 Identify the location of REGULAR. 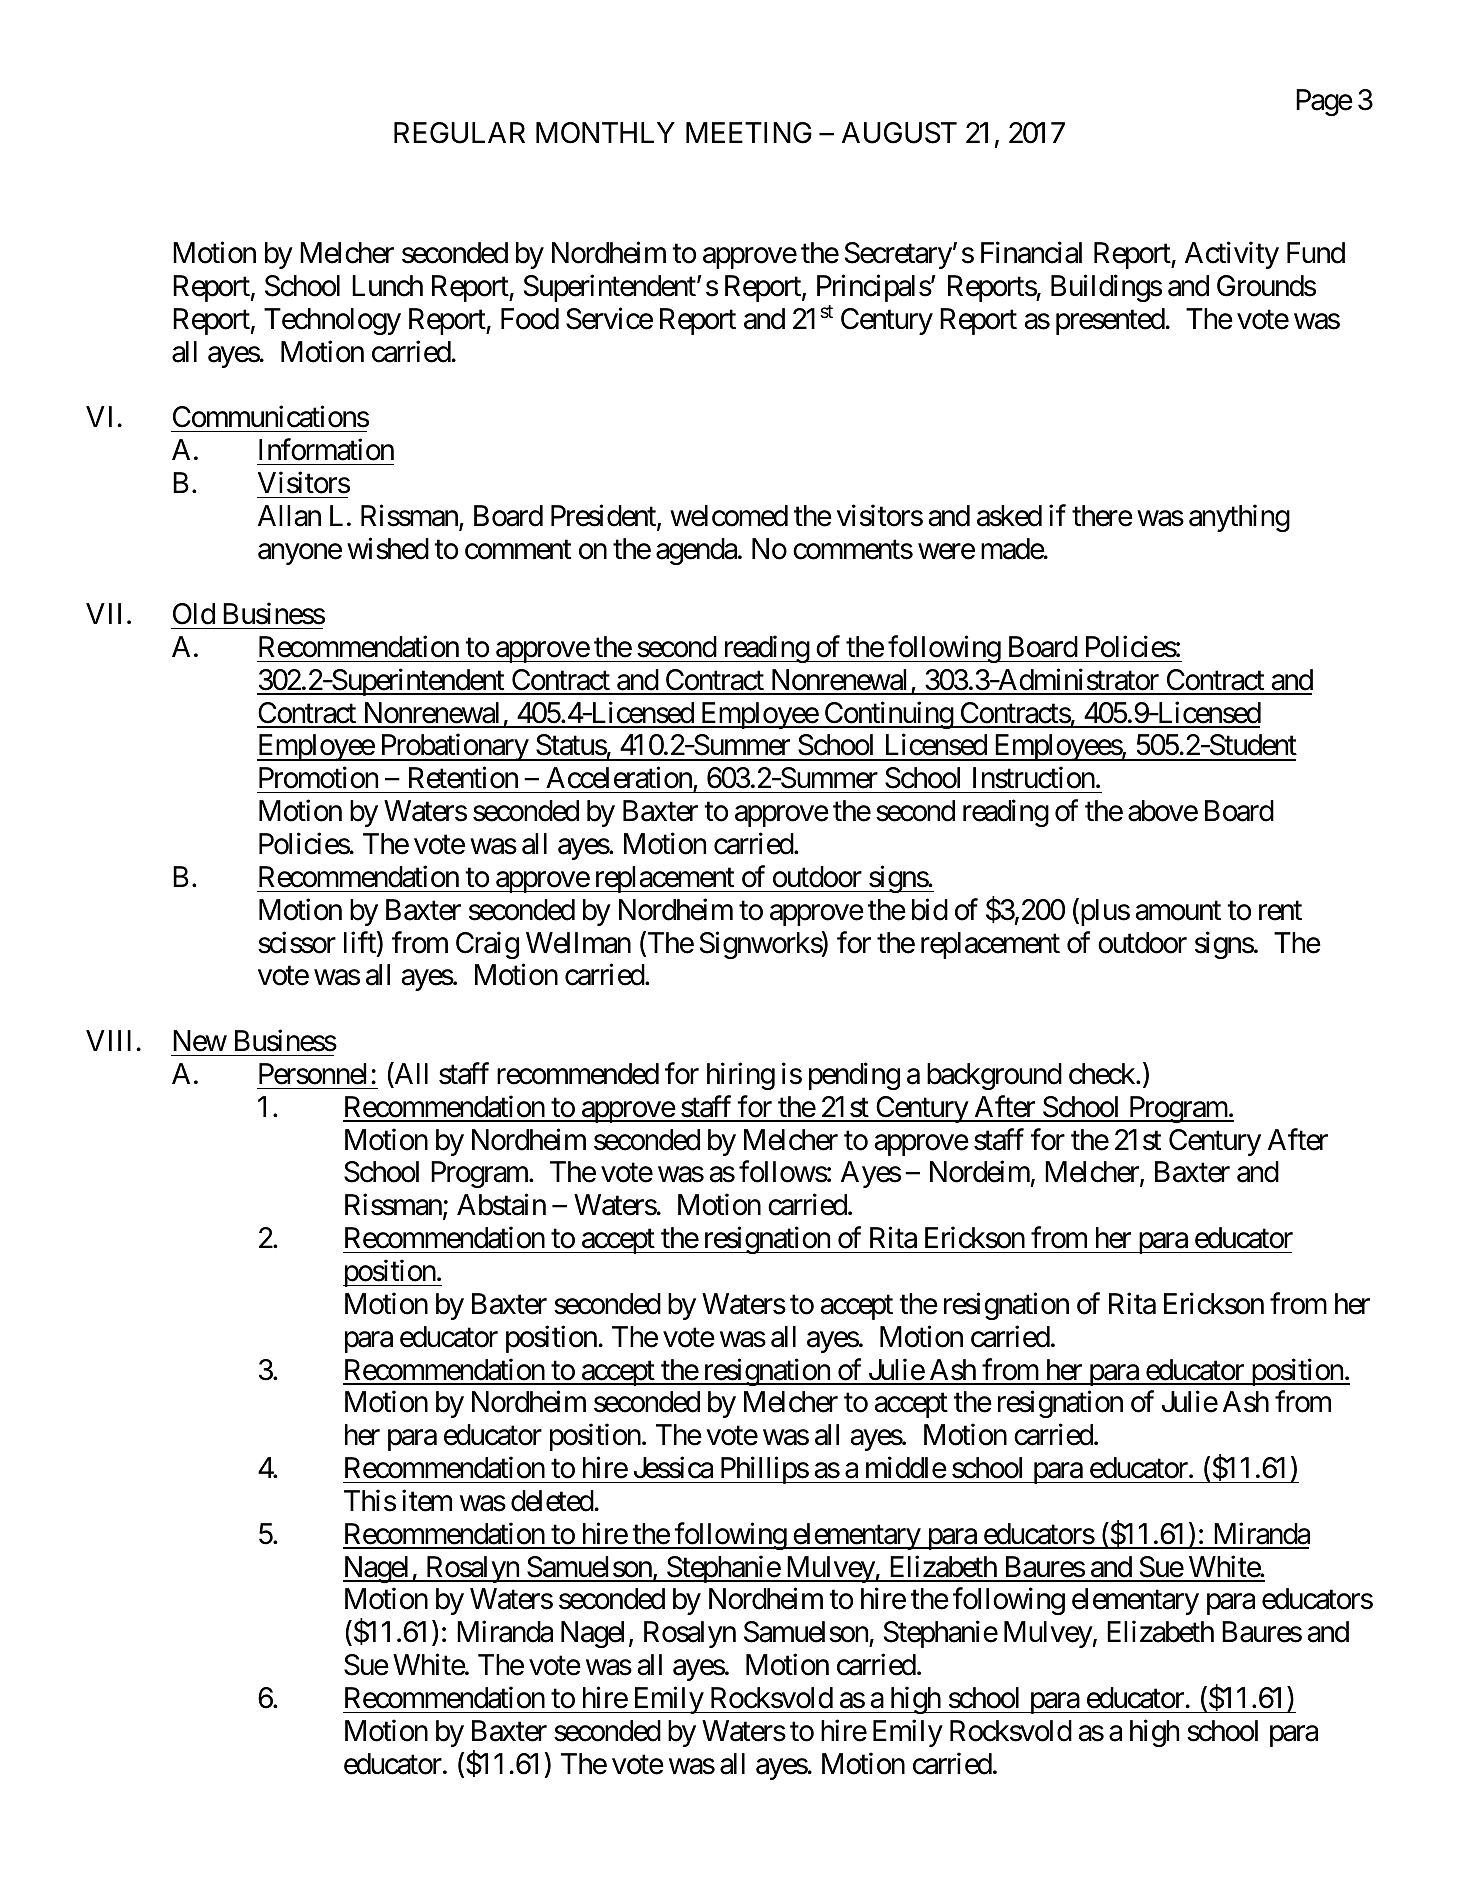
(459, 133).
